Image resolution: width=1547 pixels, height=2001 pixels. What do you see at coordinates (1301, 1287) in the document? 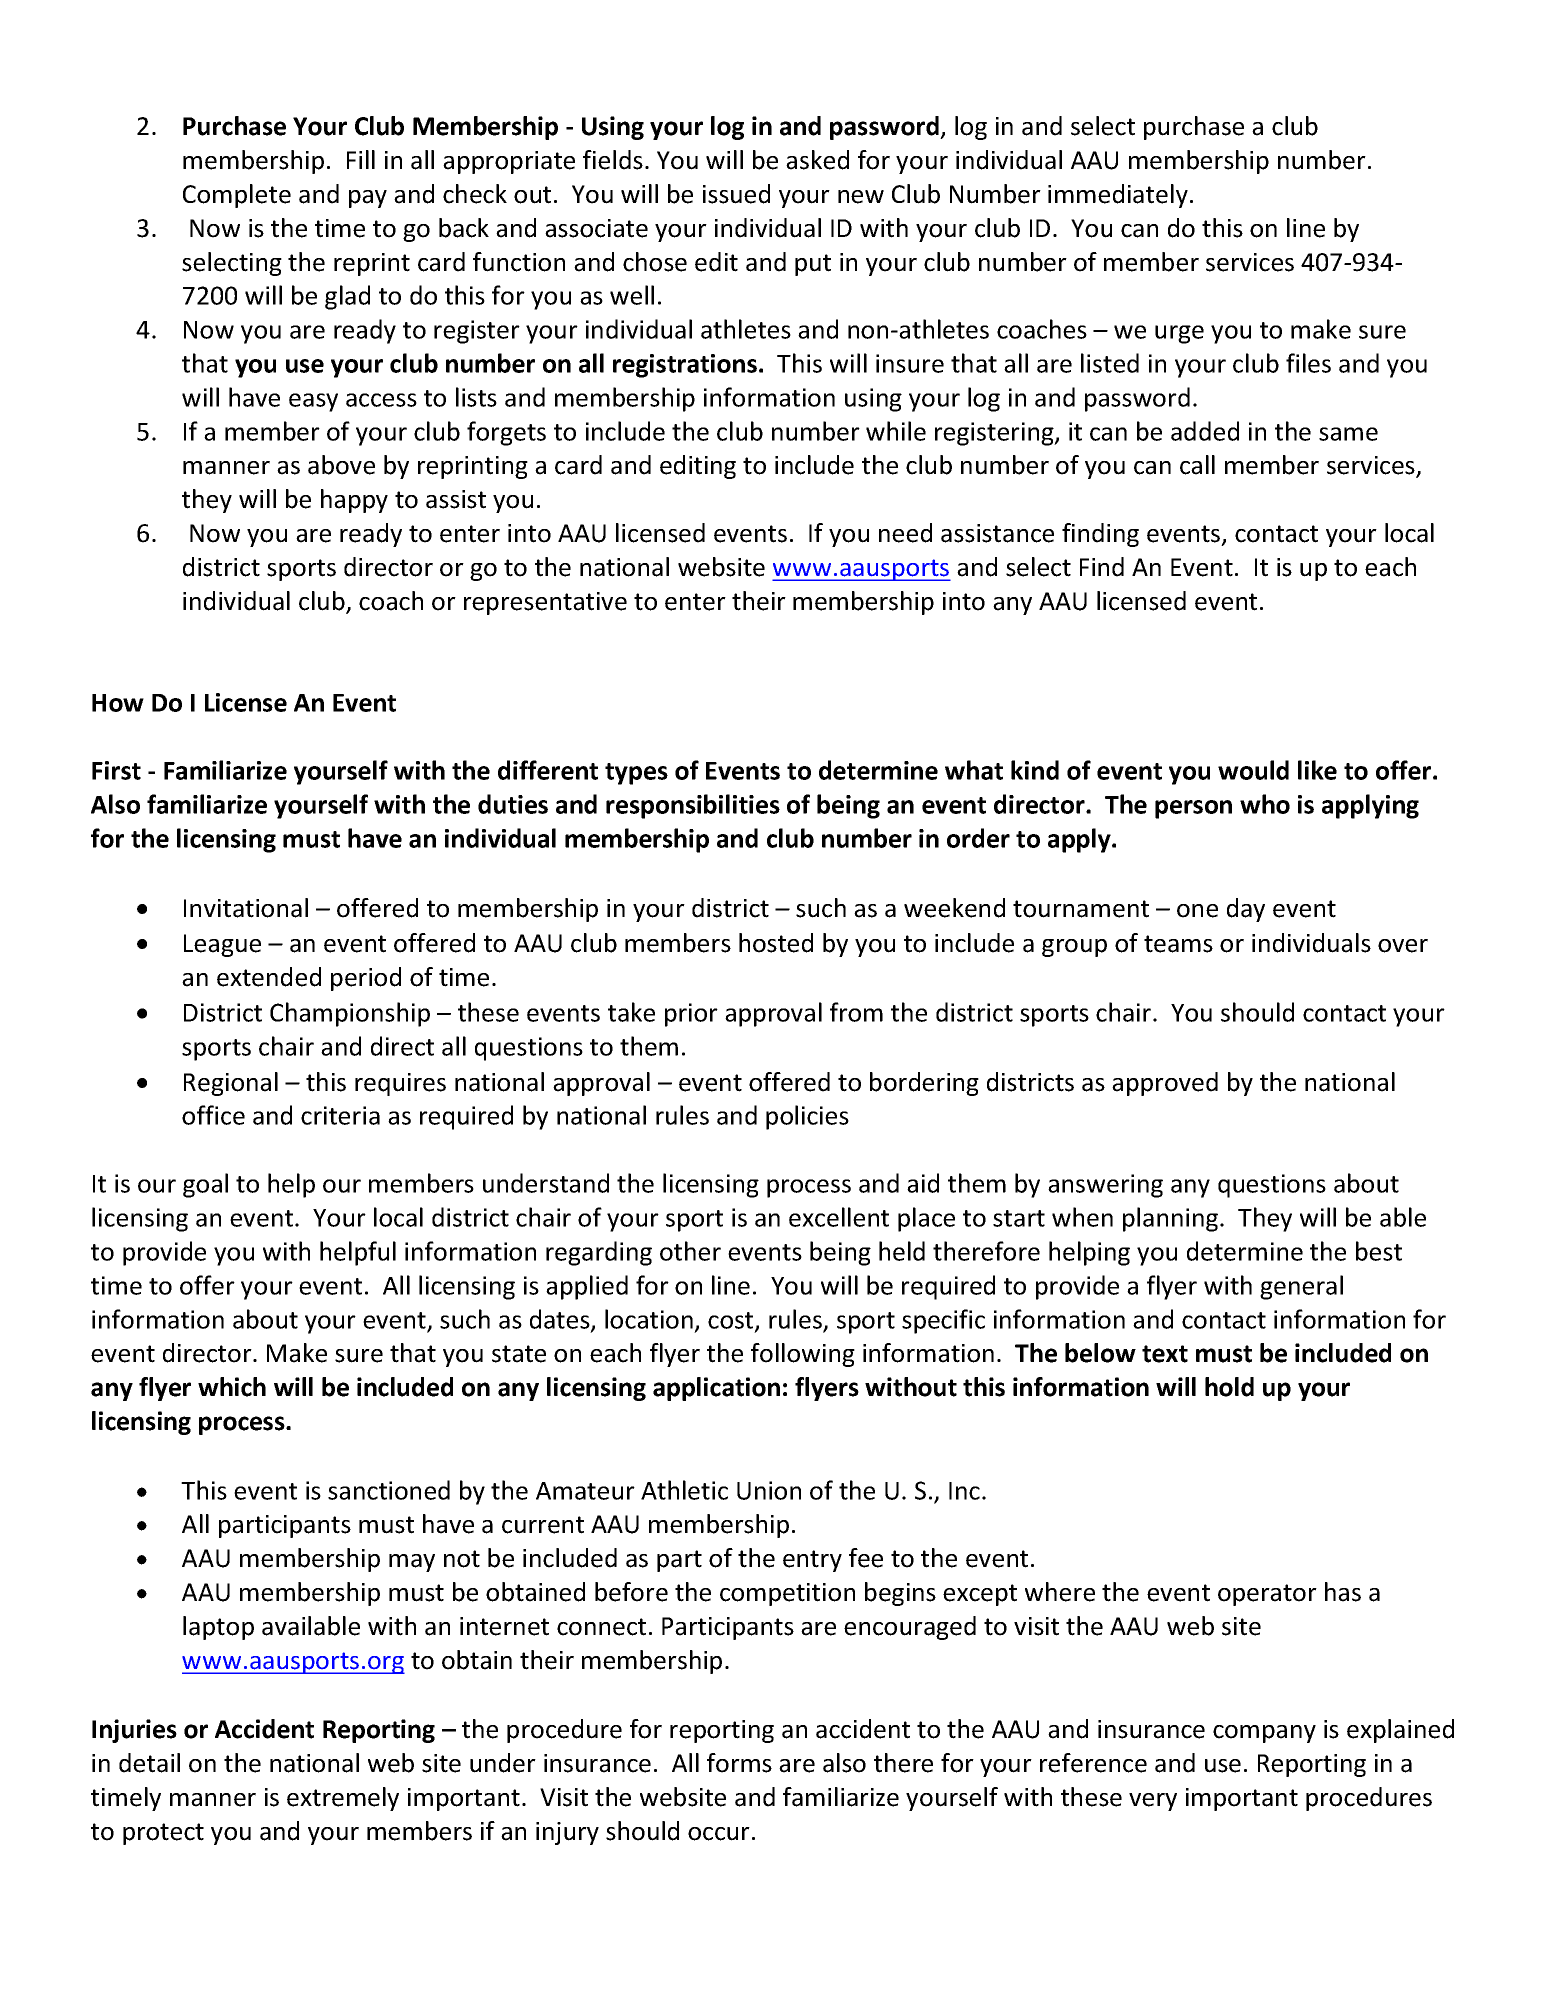
I see `general` at bounding box center [1301, 1287].
